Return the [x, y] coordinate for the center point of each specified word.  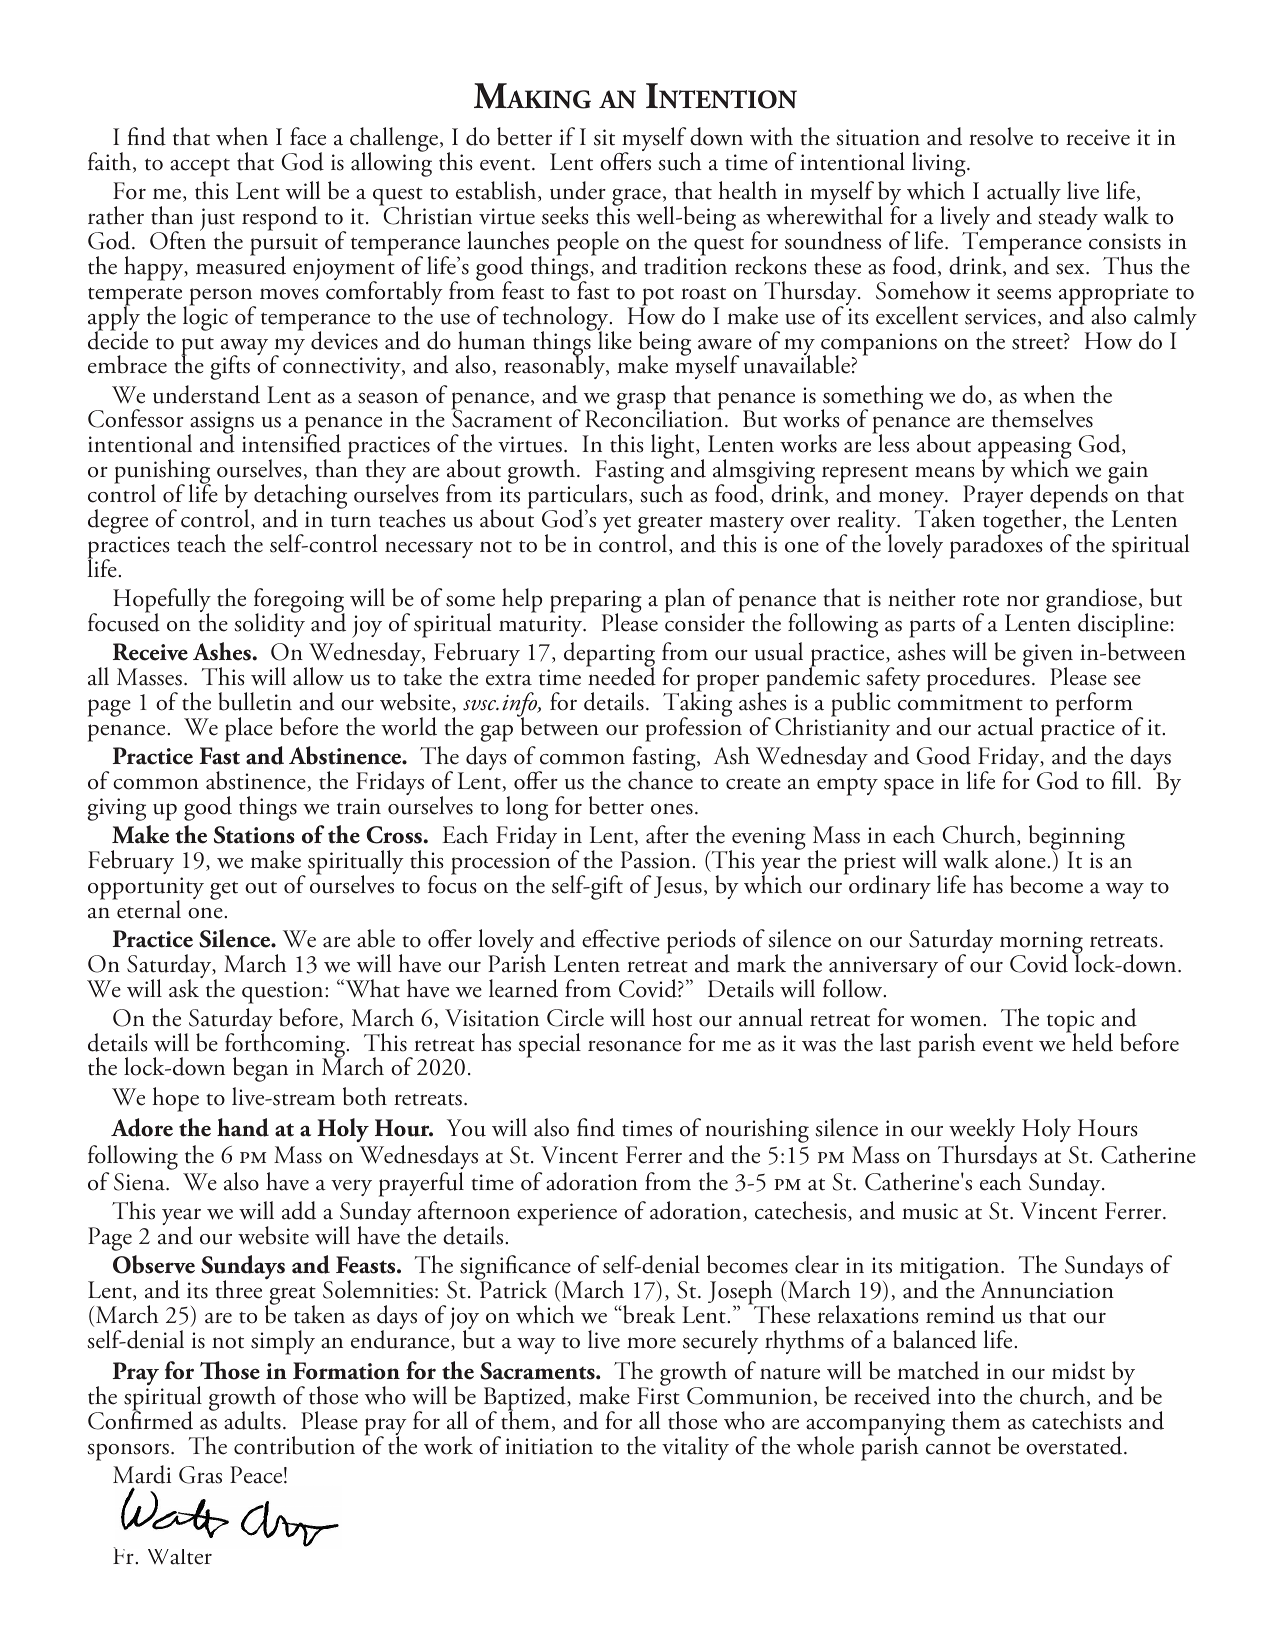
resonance [634, 1046]
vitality [695, 1448]
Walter [180, 1557]
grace [636, 199]
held [1091, 1041]
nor [1023, 601]
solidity [270, 624]
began [260, 1069]
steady [1068, 217]
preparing [596, 603]
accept [200, 168]
